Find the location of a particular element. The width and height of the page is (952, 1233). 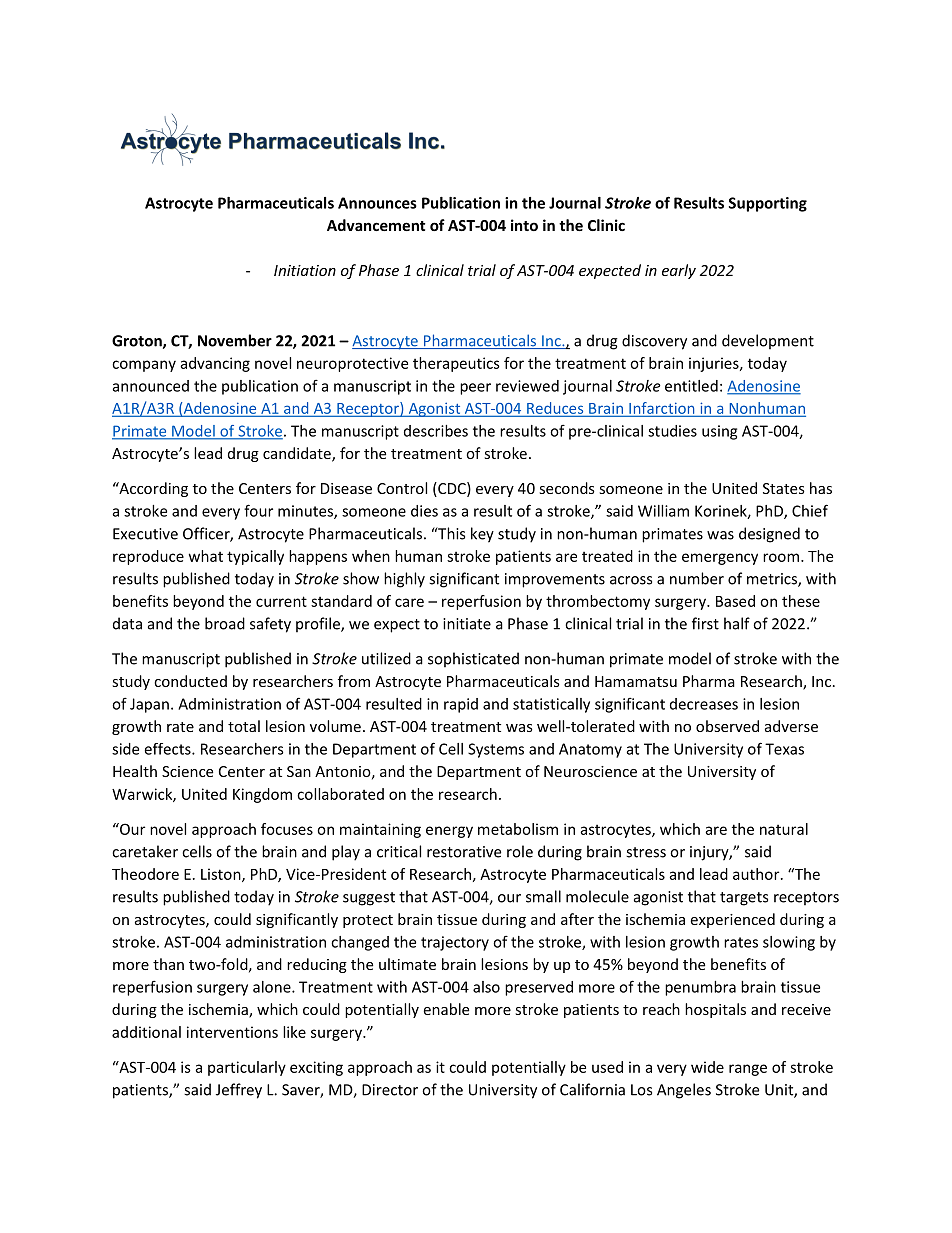

effects is located at coordinates (168, 749).
